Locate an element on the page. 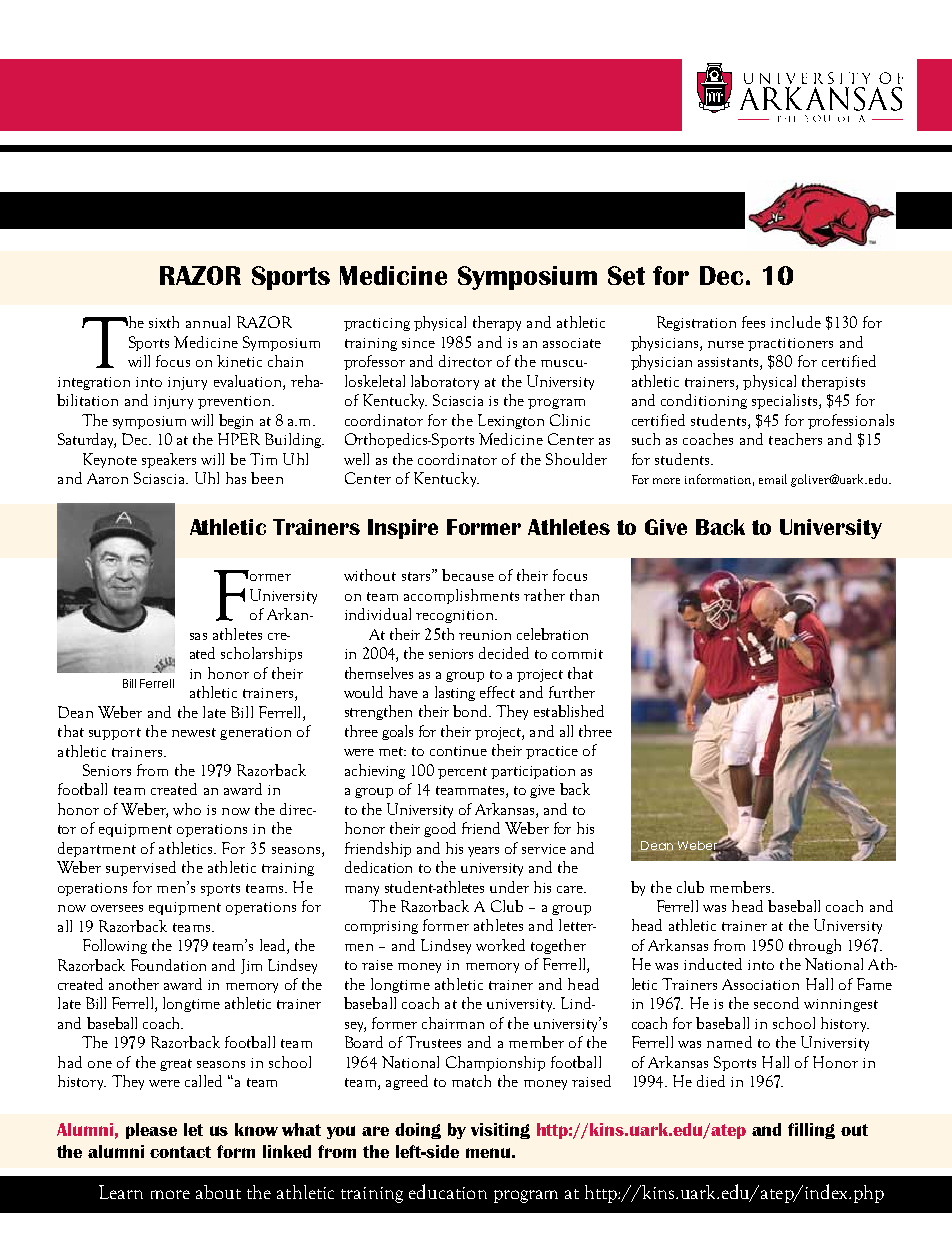 This page has width=952, height=1233. sixth is located at coordinates (164, 322).
